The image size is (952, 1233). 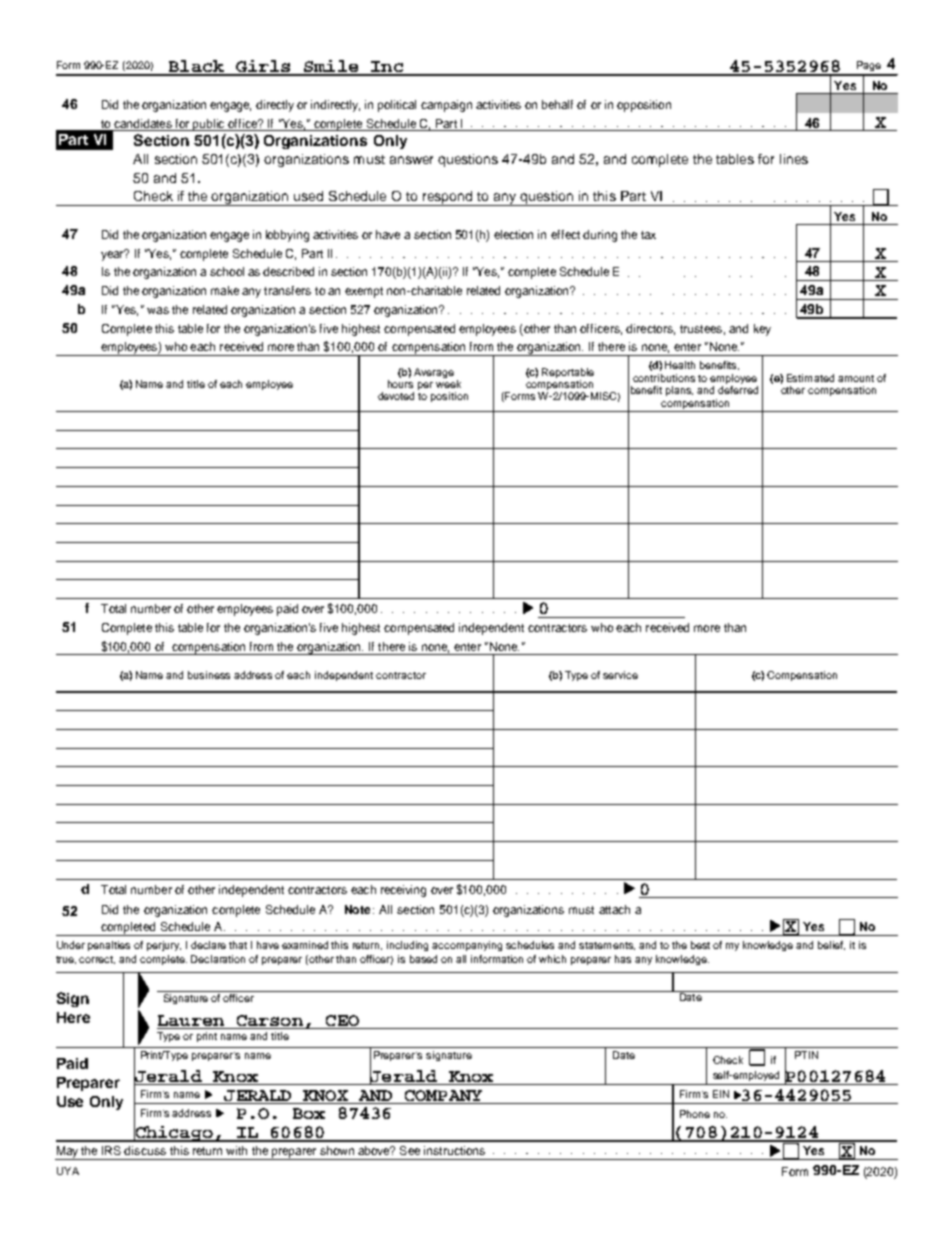 I want to click on lines, so click(x=794, y=159).
